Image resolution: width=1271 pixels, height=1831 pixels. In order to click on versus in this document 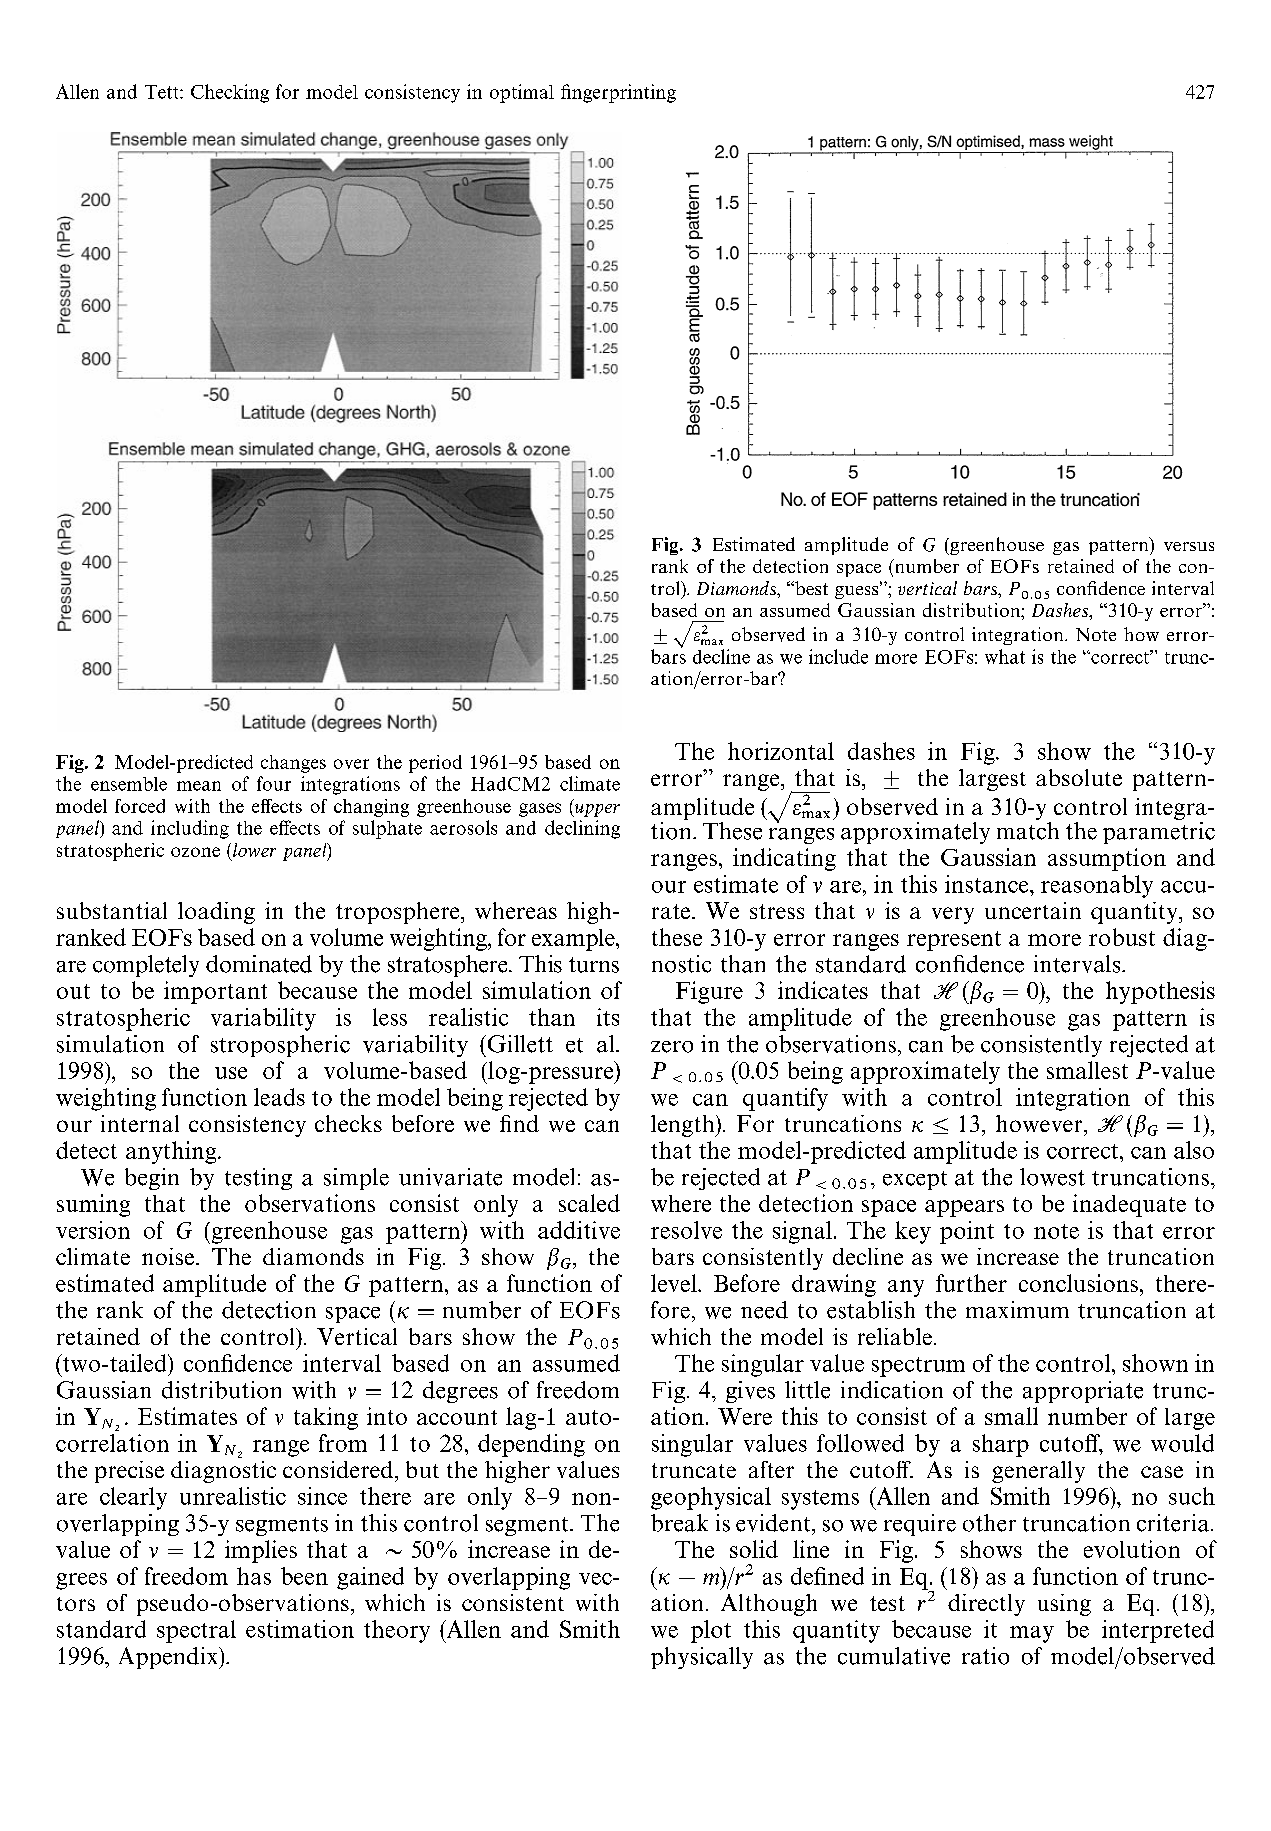, I will do `click(1189, 546)`.
